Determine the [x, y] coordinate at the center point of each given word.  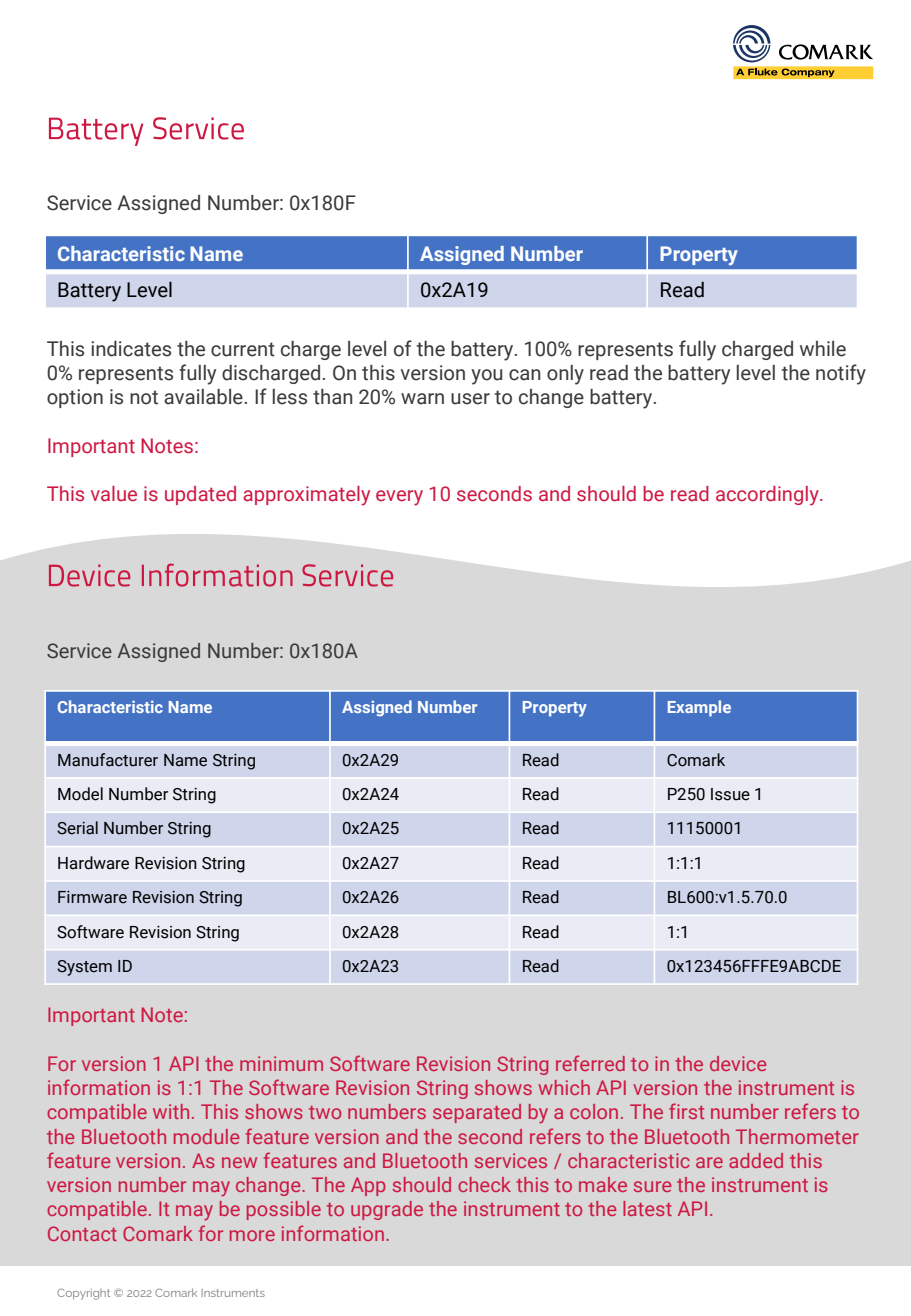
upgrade [387, 1210]
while [823, 349]
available [203, 397]
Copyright [83, 1294]
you [486, 377]
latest [647, 1208]
